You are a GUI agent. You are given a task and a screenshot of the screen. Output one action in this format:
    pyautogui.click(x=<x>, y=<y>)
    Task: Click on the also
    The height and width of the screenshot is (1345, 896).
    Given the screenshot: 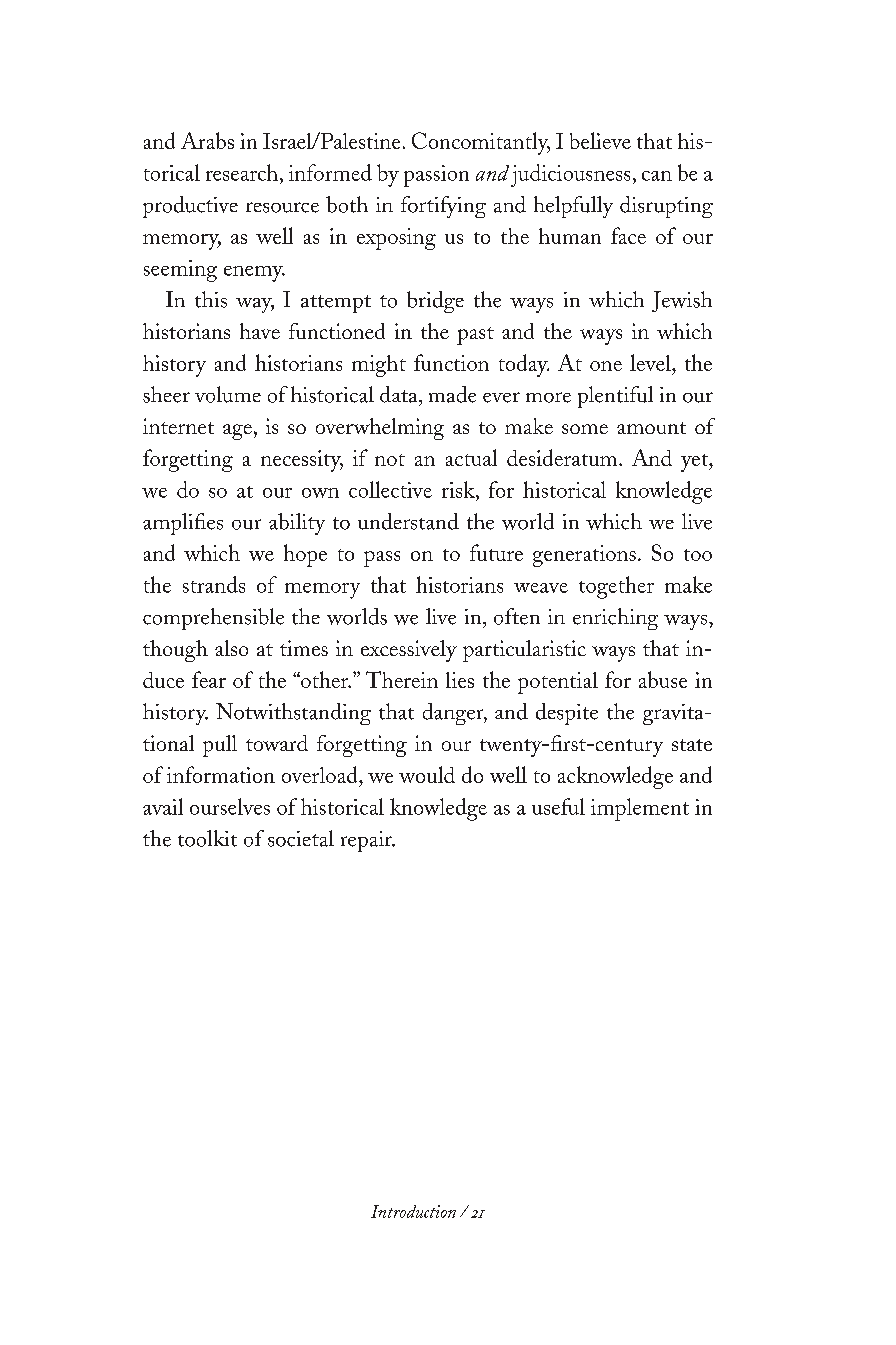 What is the action you would take?
    pyautogui.click(x=231, y=648)
